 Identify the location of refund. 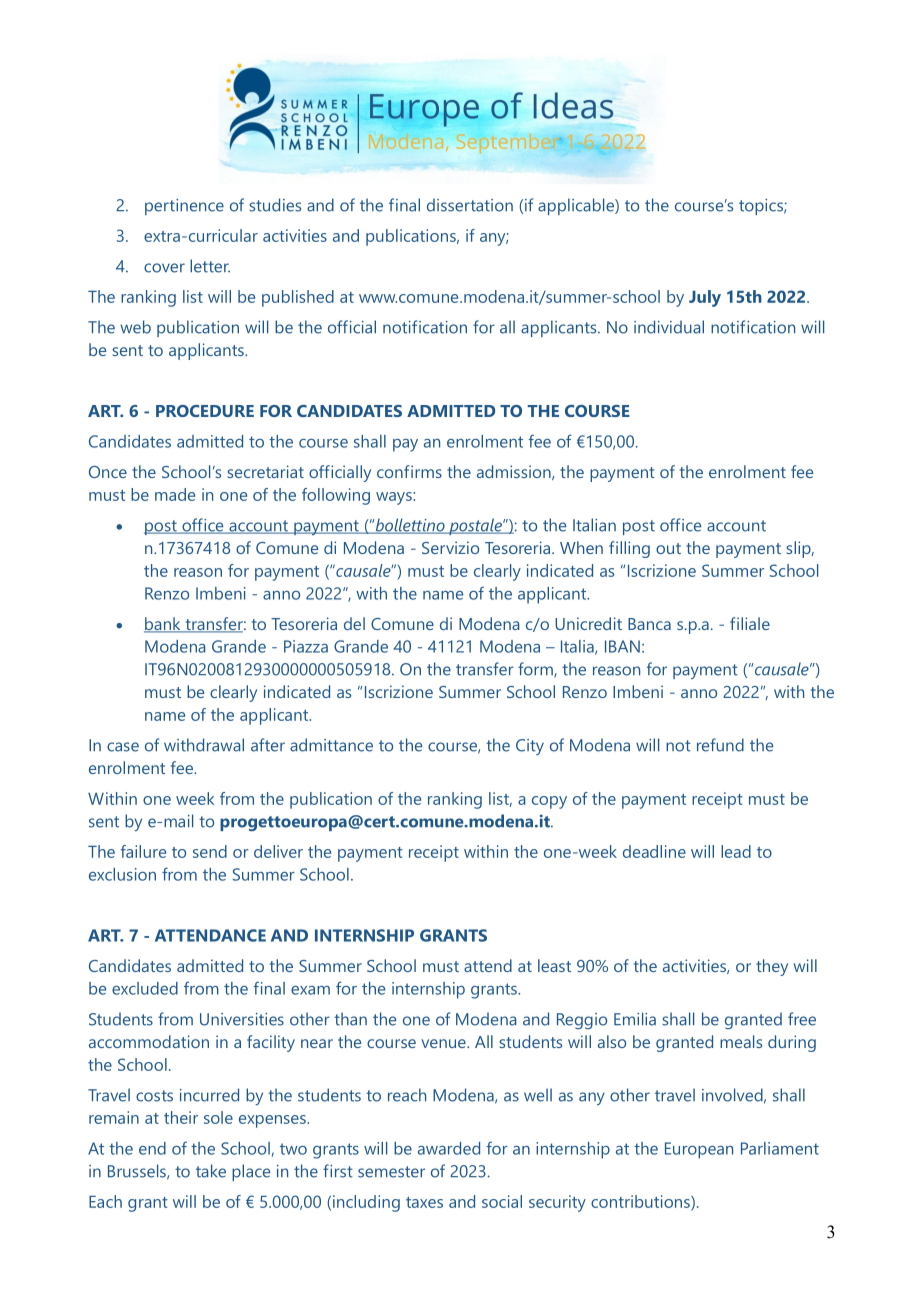
(720, 745).
